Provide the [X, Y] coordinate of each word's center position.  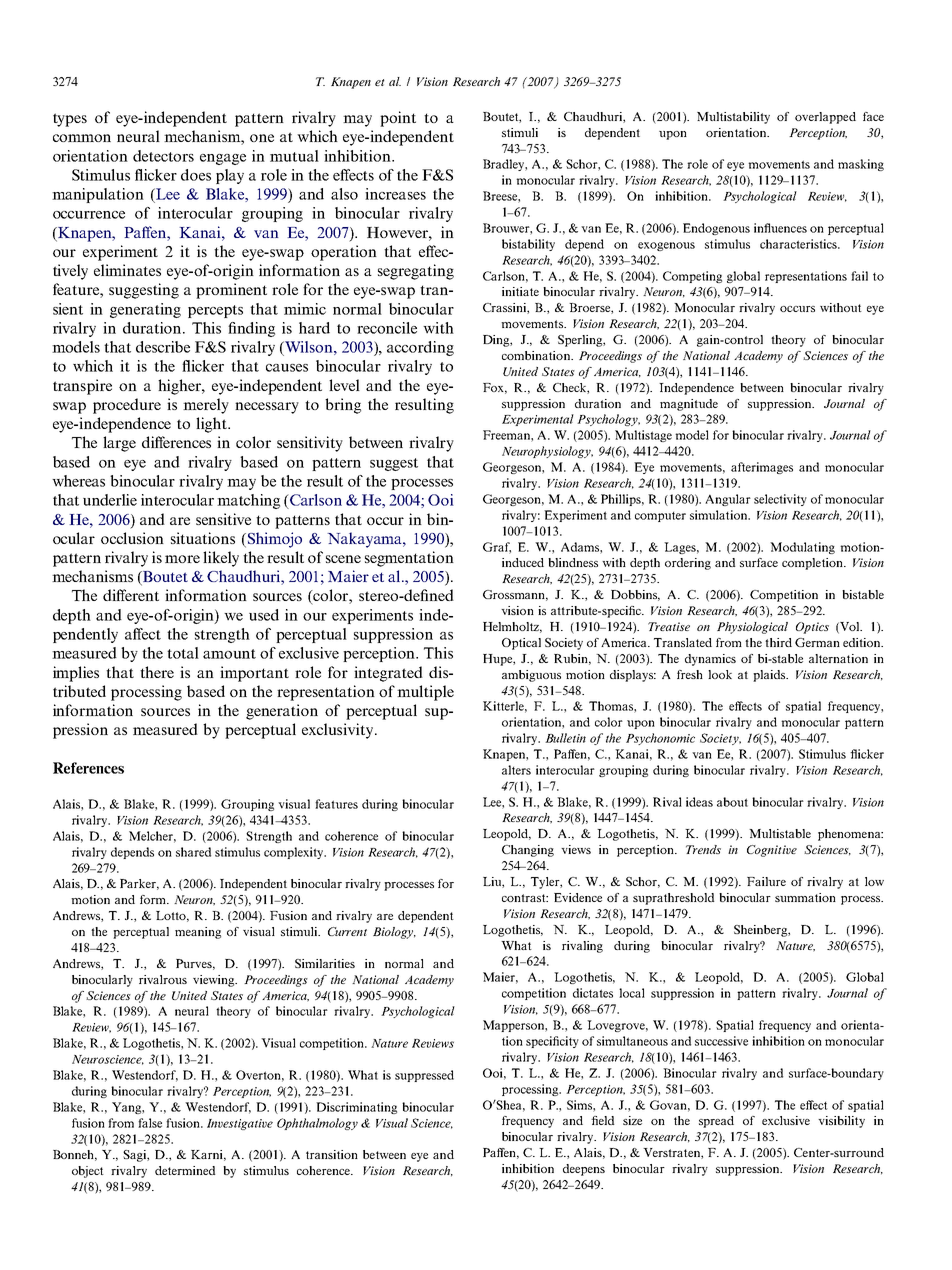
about [732, 802]
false [150, 1123]
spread [716, 1122]
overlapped [825, 118]
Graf [497, 548]
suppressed [424, 1076]
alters [516, 770]
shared [193, 852]
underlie [110, 500]
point [398, 119]
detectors [163, 156]
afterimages [762, 468]
